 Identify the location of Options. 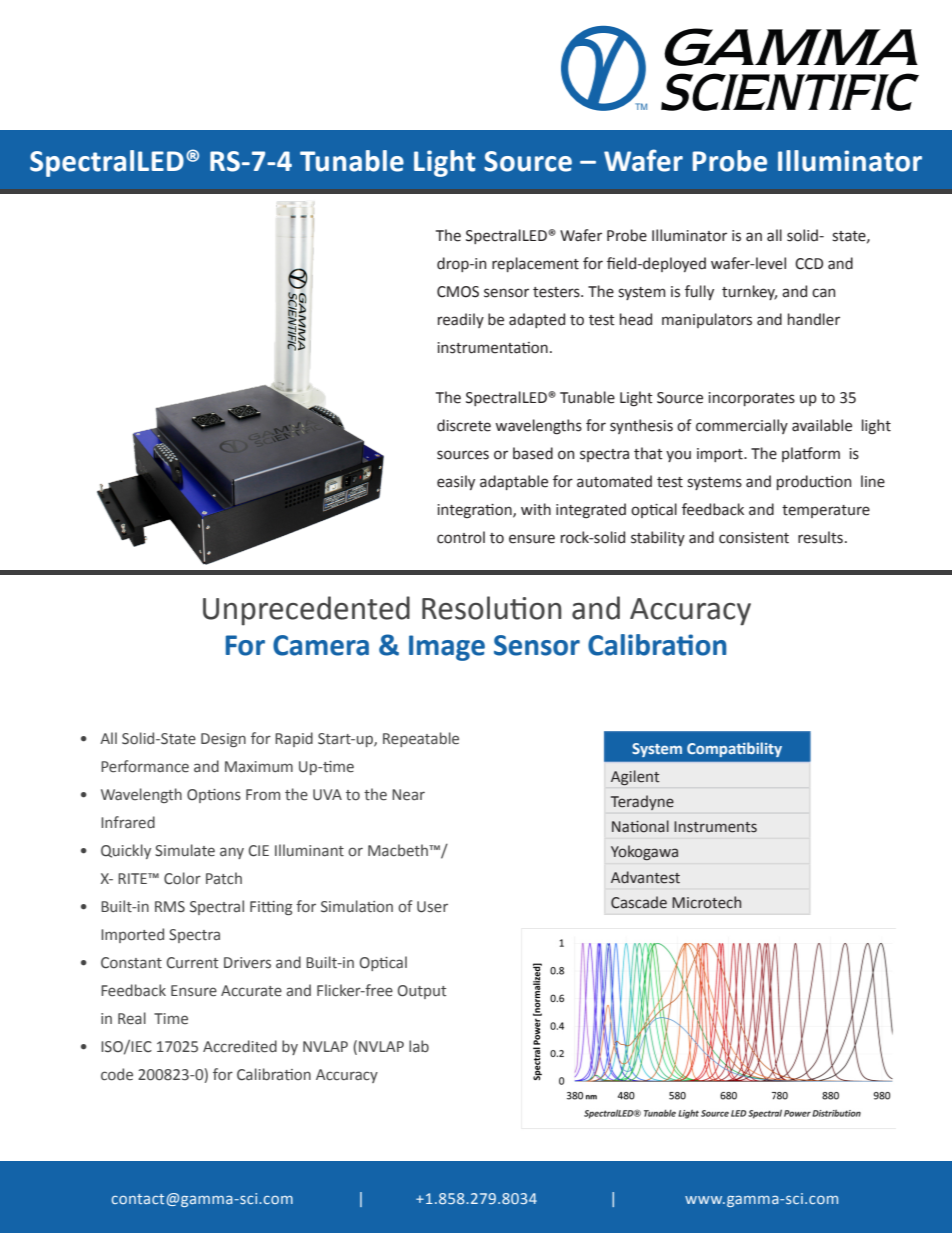
(214, 796).
